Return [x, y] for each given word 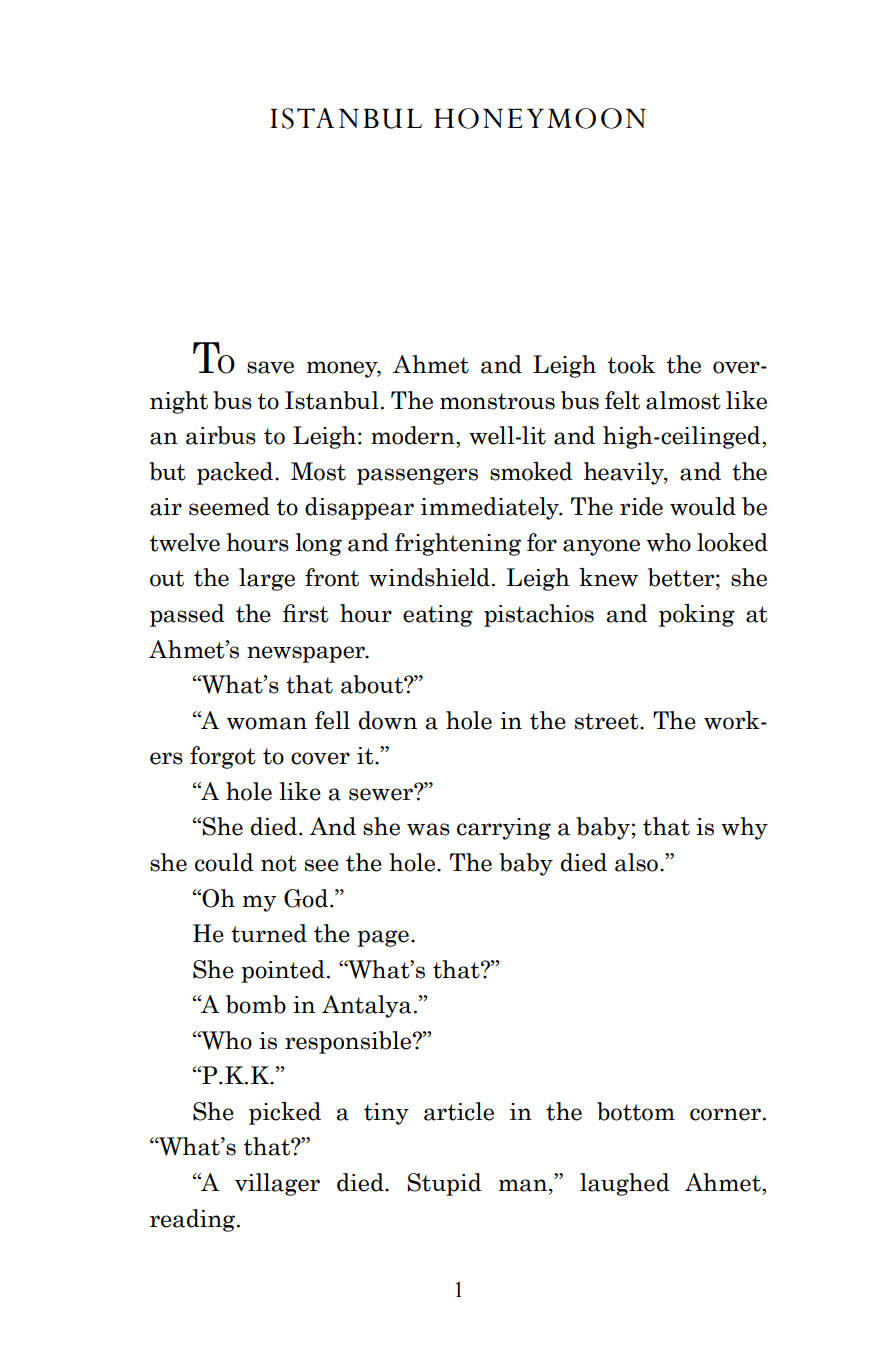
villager [277, 1184]
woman [267, 723]
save [270, 367]
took [631, 364]
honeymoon [540, 118]
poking [697, 615]
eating [438, 616]
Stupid [444, 1184]
